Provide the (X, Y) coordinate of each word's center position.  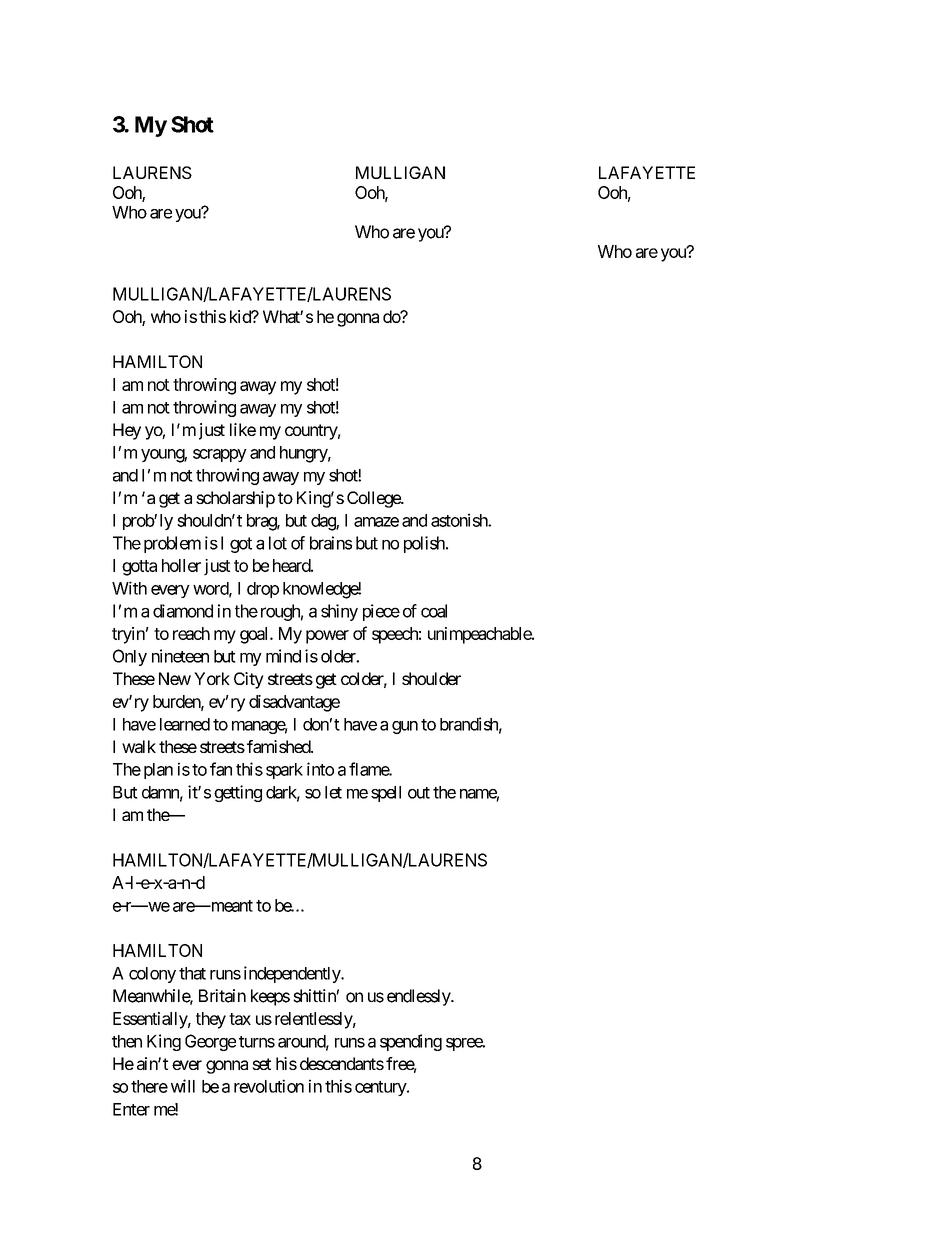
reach (191, 633)
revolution (269, 1086)
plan (158, 771)
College (374, 499)
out (419, 793)
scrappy (220, 455)
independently (293, 974)
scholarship (235, 499)
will (183, 1086)
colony (152, 975)
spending (411, 1042)
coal (434, 611)
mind (283, 656)
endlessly (419, 997)
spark (284, 771)
